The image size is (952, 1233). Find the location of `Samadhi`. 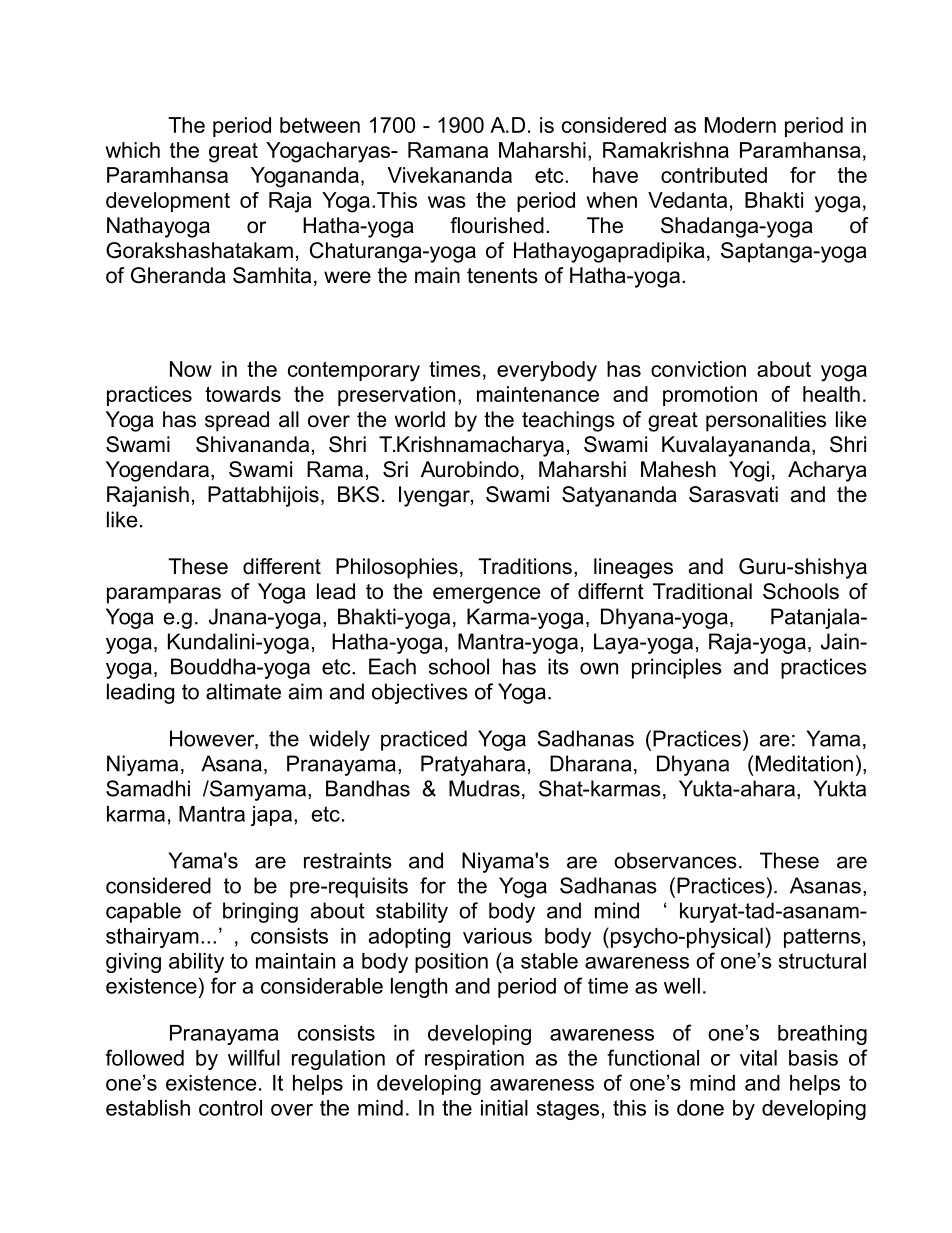

Samadhi is located at coordinates (148, 788).
